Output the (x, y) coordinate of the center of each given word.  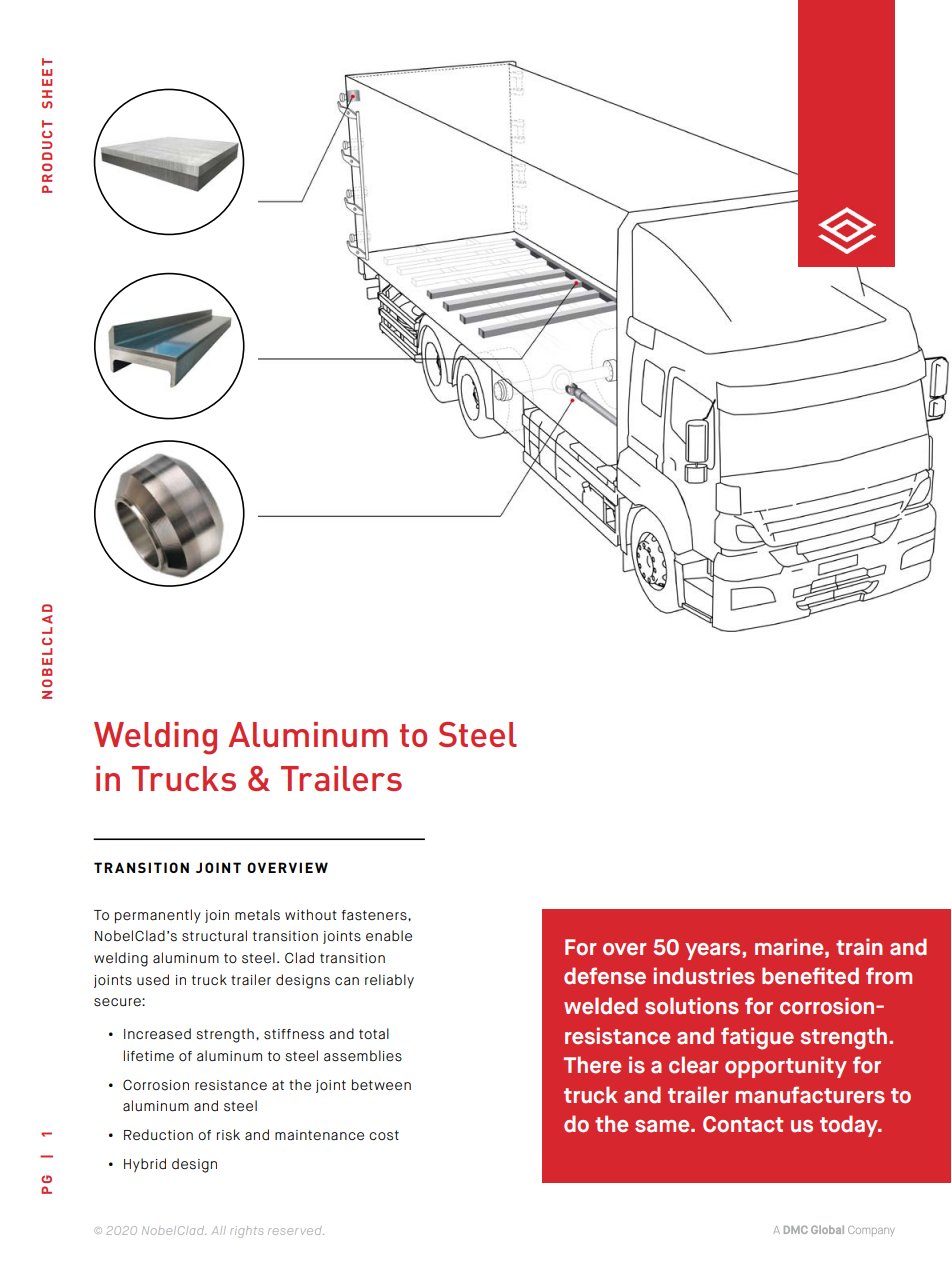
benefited (810, 976)
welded (601, 1006)
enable (389, 936)
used (153, 980)
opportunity (786, 1067)
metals (257, 915)
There (592, 1065)
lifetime (149, 1055)
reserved (296, 1231)
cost (384, 1135)
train (859, 947)
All (218, 1230)
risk (228, 1135)
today (850, 1126)
